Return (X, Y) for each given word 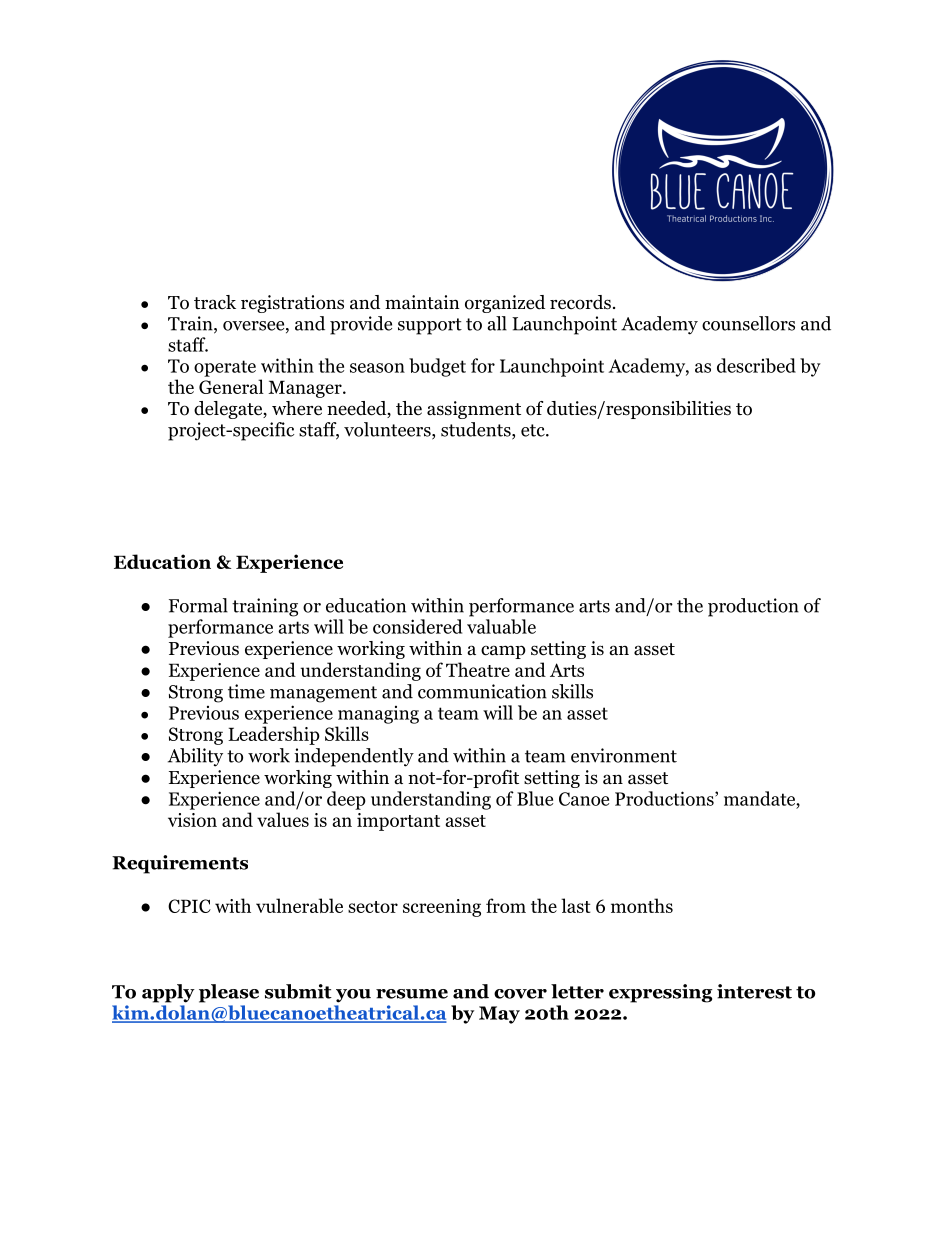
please (229, 993)
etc (534, 430)
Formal (198, 605)
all (497, 323)
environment (624, 755)
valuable (501, 626)
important (398, 822)
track (215, 302)
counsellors (748, 323)
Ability (195, 757)
